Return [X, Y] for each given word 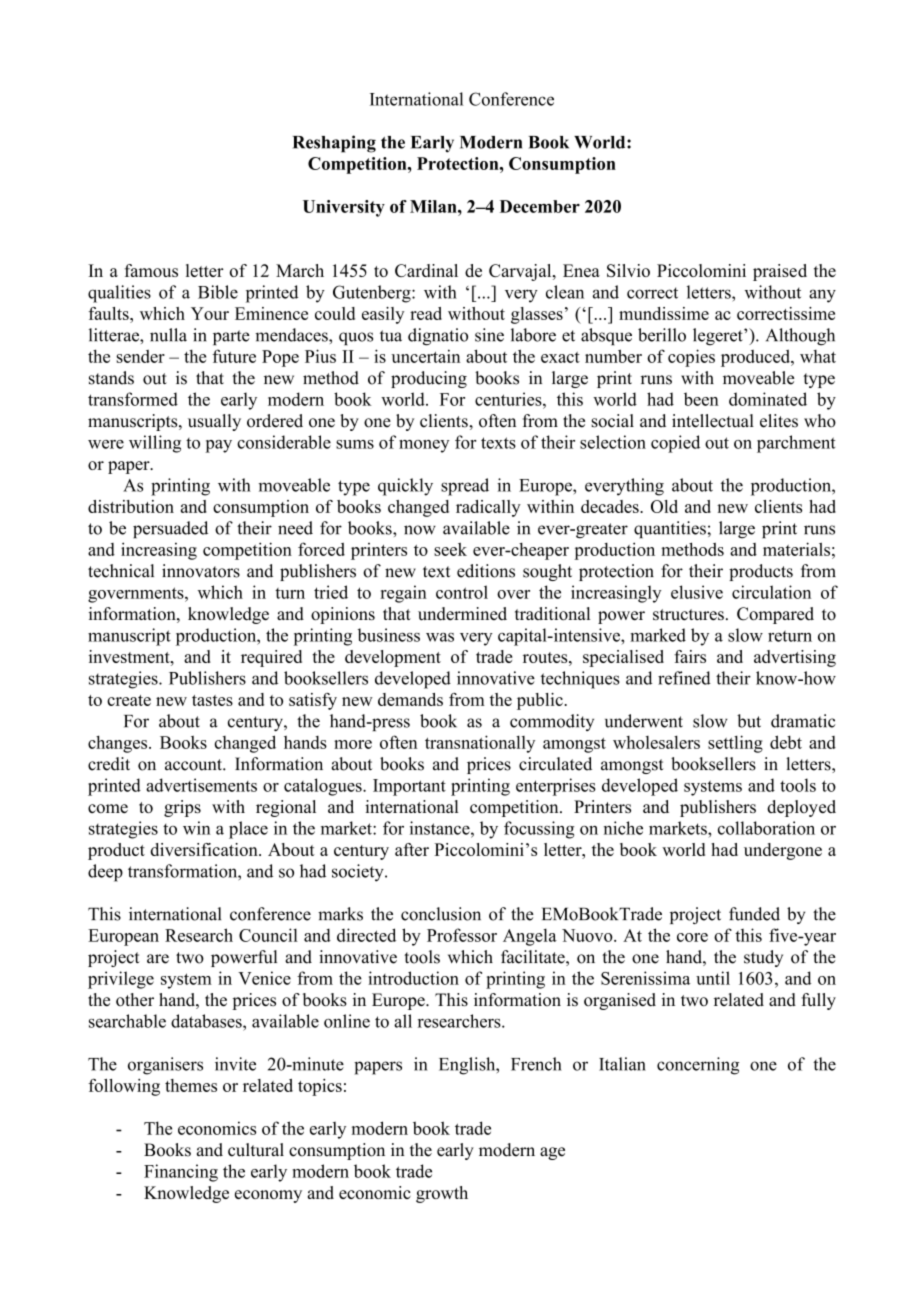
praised [780, 272]
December [540, 206]
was [440, 637]
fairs [690, 656]
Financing [181, 1173]
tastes [212, 700]
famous [151, 270]
